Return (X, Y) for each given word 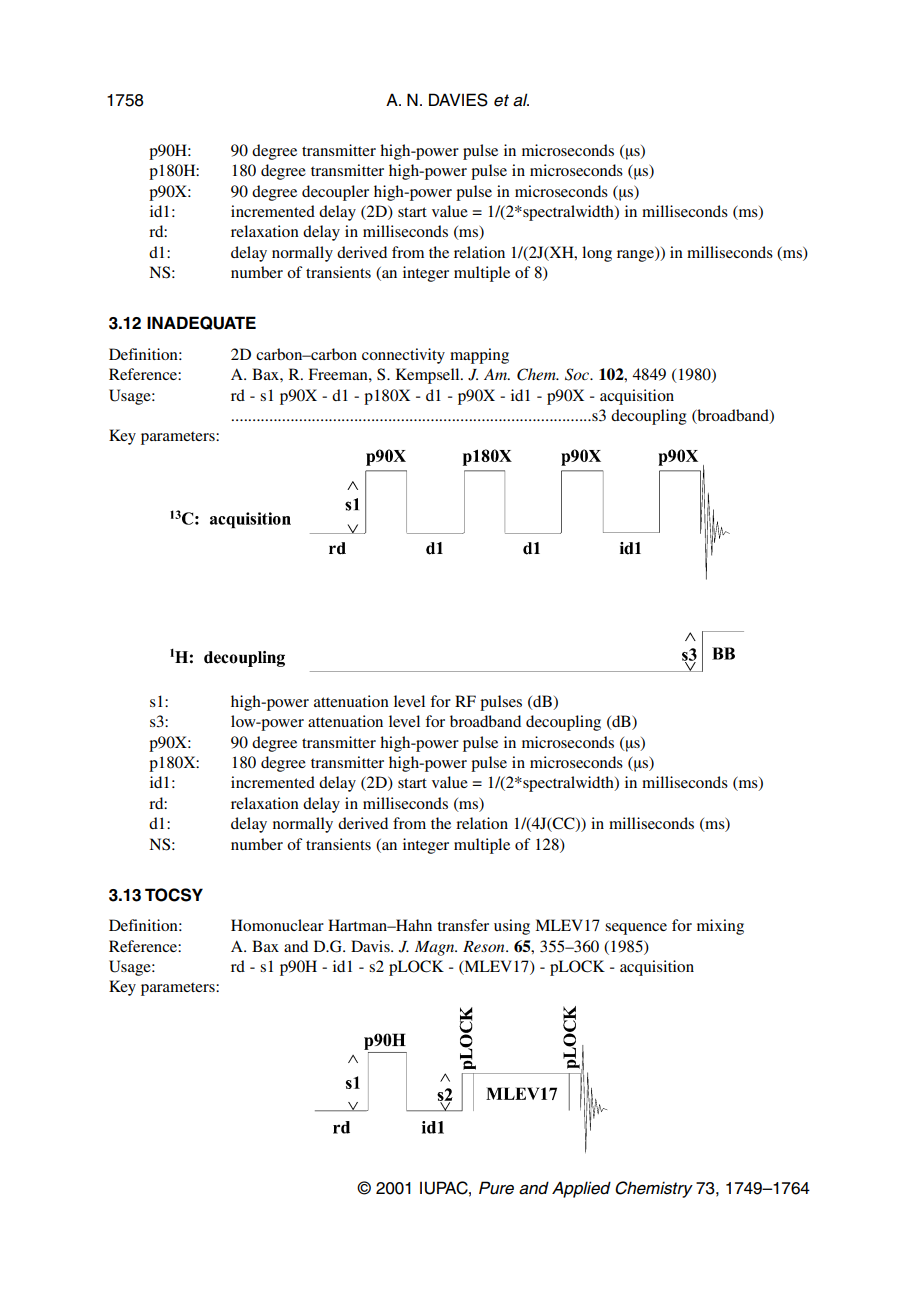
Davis (371, 946)
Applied (581, 1189)
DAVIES (458, 100)
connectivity (403, 356)
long (597, 254)
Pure (496, 1188)
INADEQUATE (201, 323)
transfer (463, 925)
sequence (636, 929)
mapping (479, 356)
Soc (578, 374)
